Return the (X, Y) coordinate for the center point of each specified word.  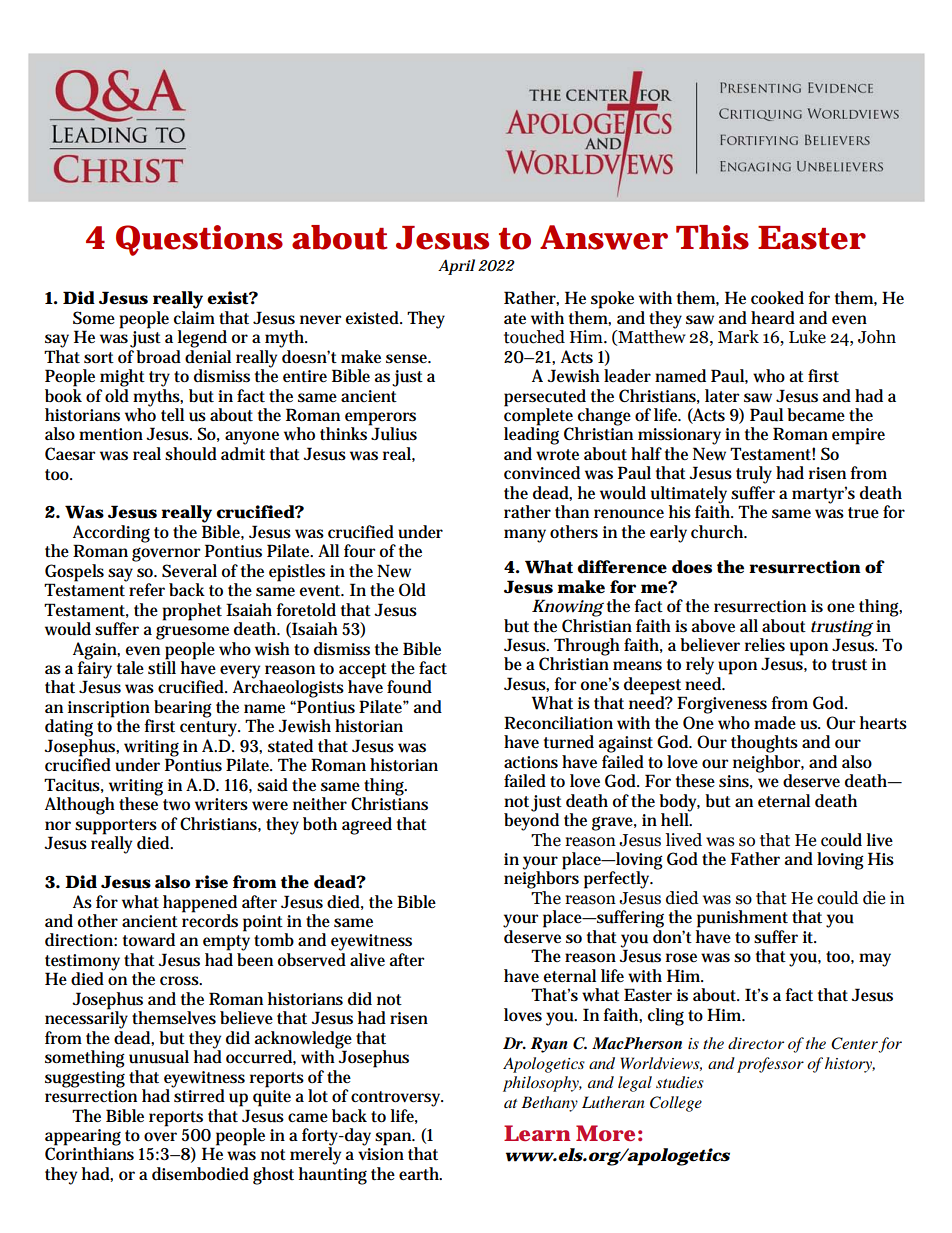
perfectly (618, 880)
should (191, 454)
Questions (199, 240)
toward (149, 940)
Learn (537, 1133)
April (456, 267)
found (409, 687)
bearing (183, 709)
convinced (542, 473)
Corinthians (89, 1152)
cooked (777, 298)
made (775, 723)
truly (754, 475)
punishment (742, 919)
